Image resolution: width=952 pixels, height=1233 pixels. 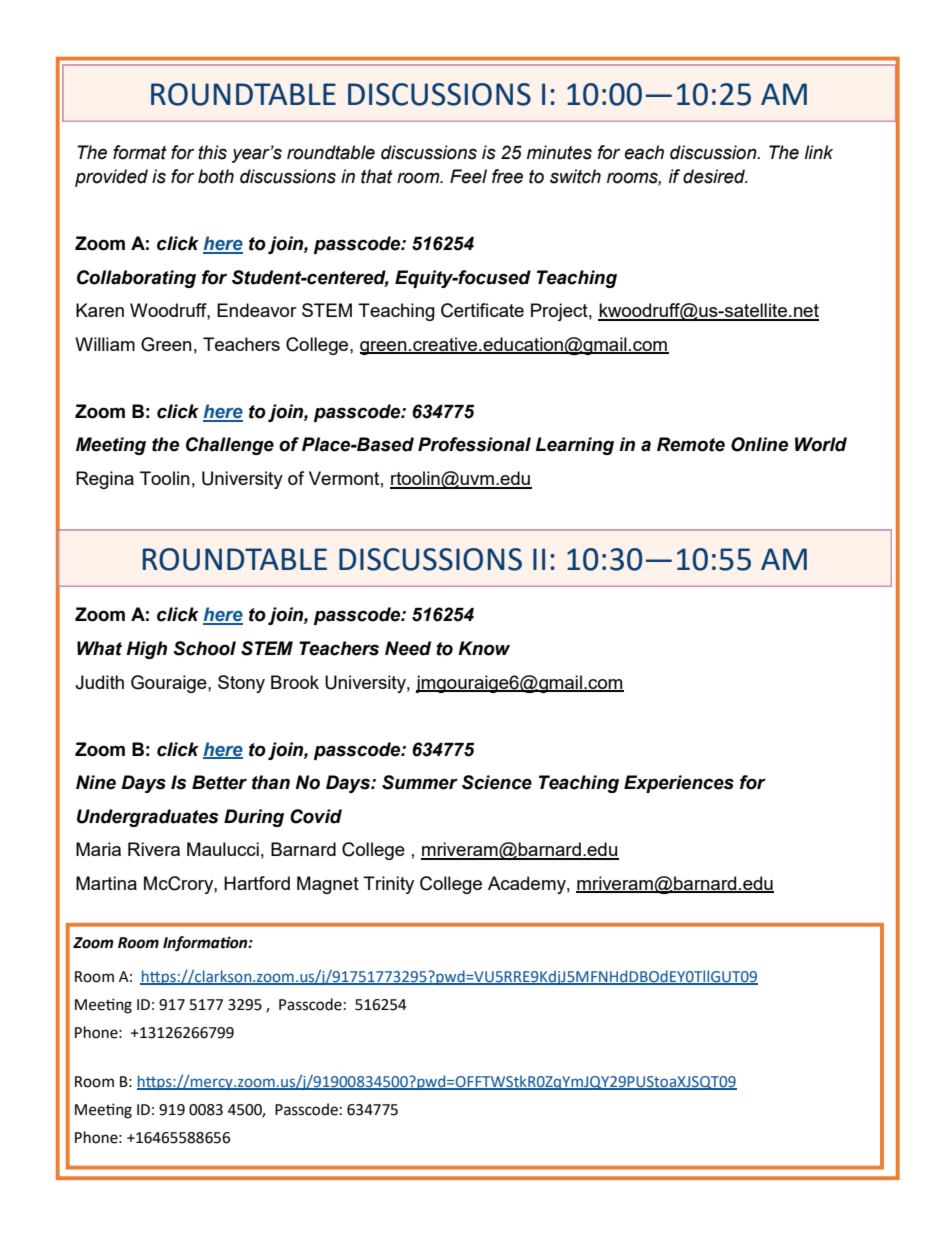 I want to click on Online, so click(x=759, y=444).
